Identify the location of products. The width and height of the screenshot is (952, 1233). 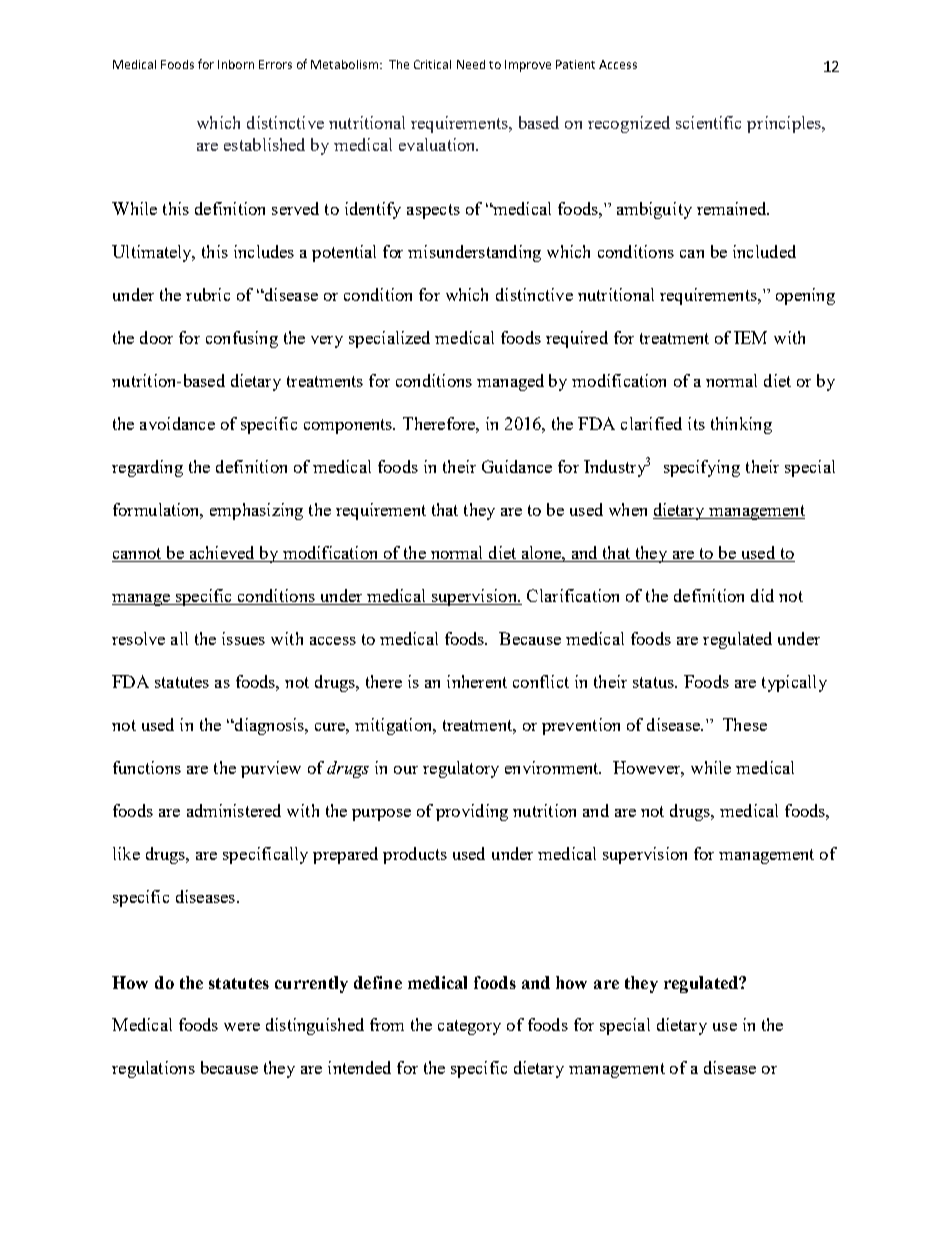
(415, 855).
